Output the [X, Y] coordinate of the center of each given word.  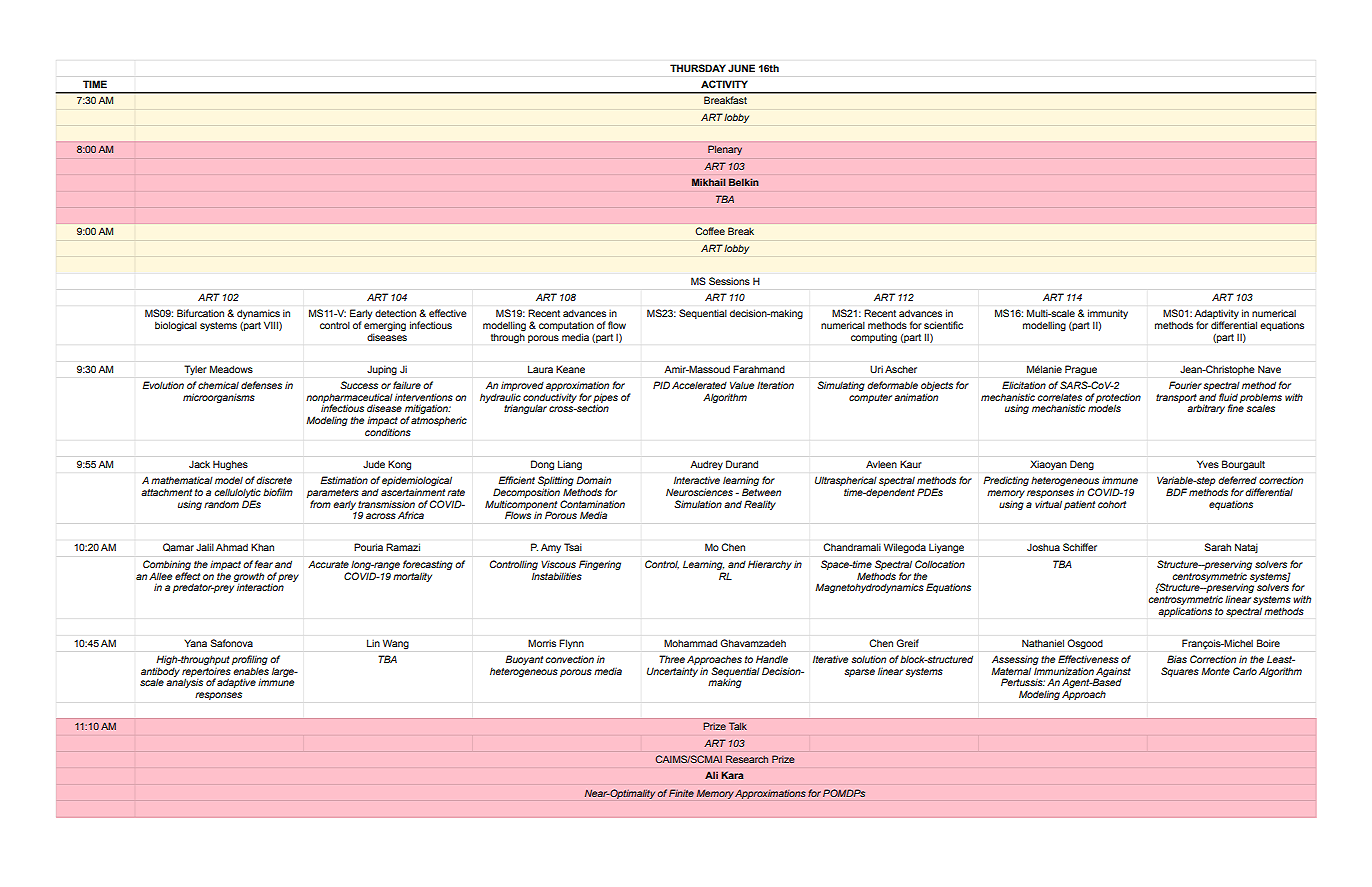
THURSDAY [698, 68]
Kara [732, 775]
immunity [1108, 315]
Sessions [729, 281]
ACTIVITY [724, 84]
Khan [262, 547]
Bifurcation [200, 313]
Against [1113, 673]
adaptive [236, 683]
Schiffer [1080, 547]
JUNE [741, 68]
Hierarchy [770, 565]
